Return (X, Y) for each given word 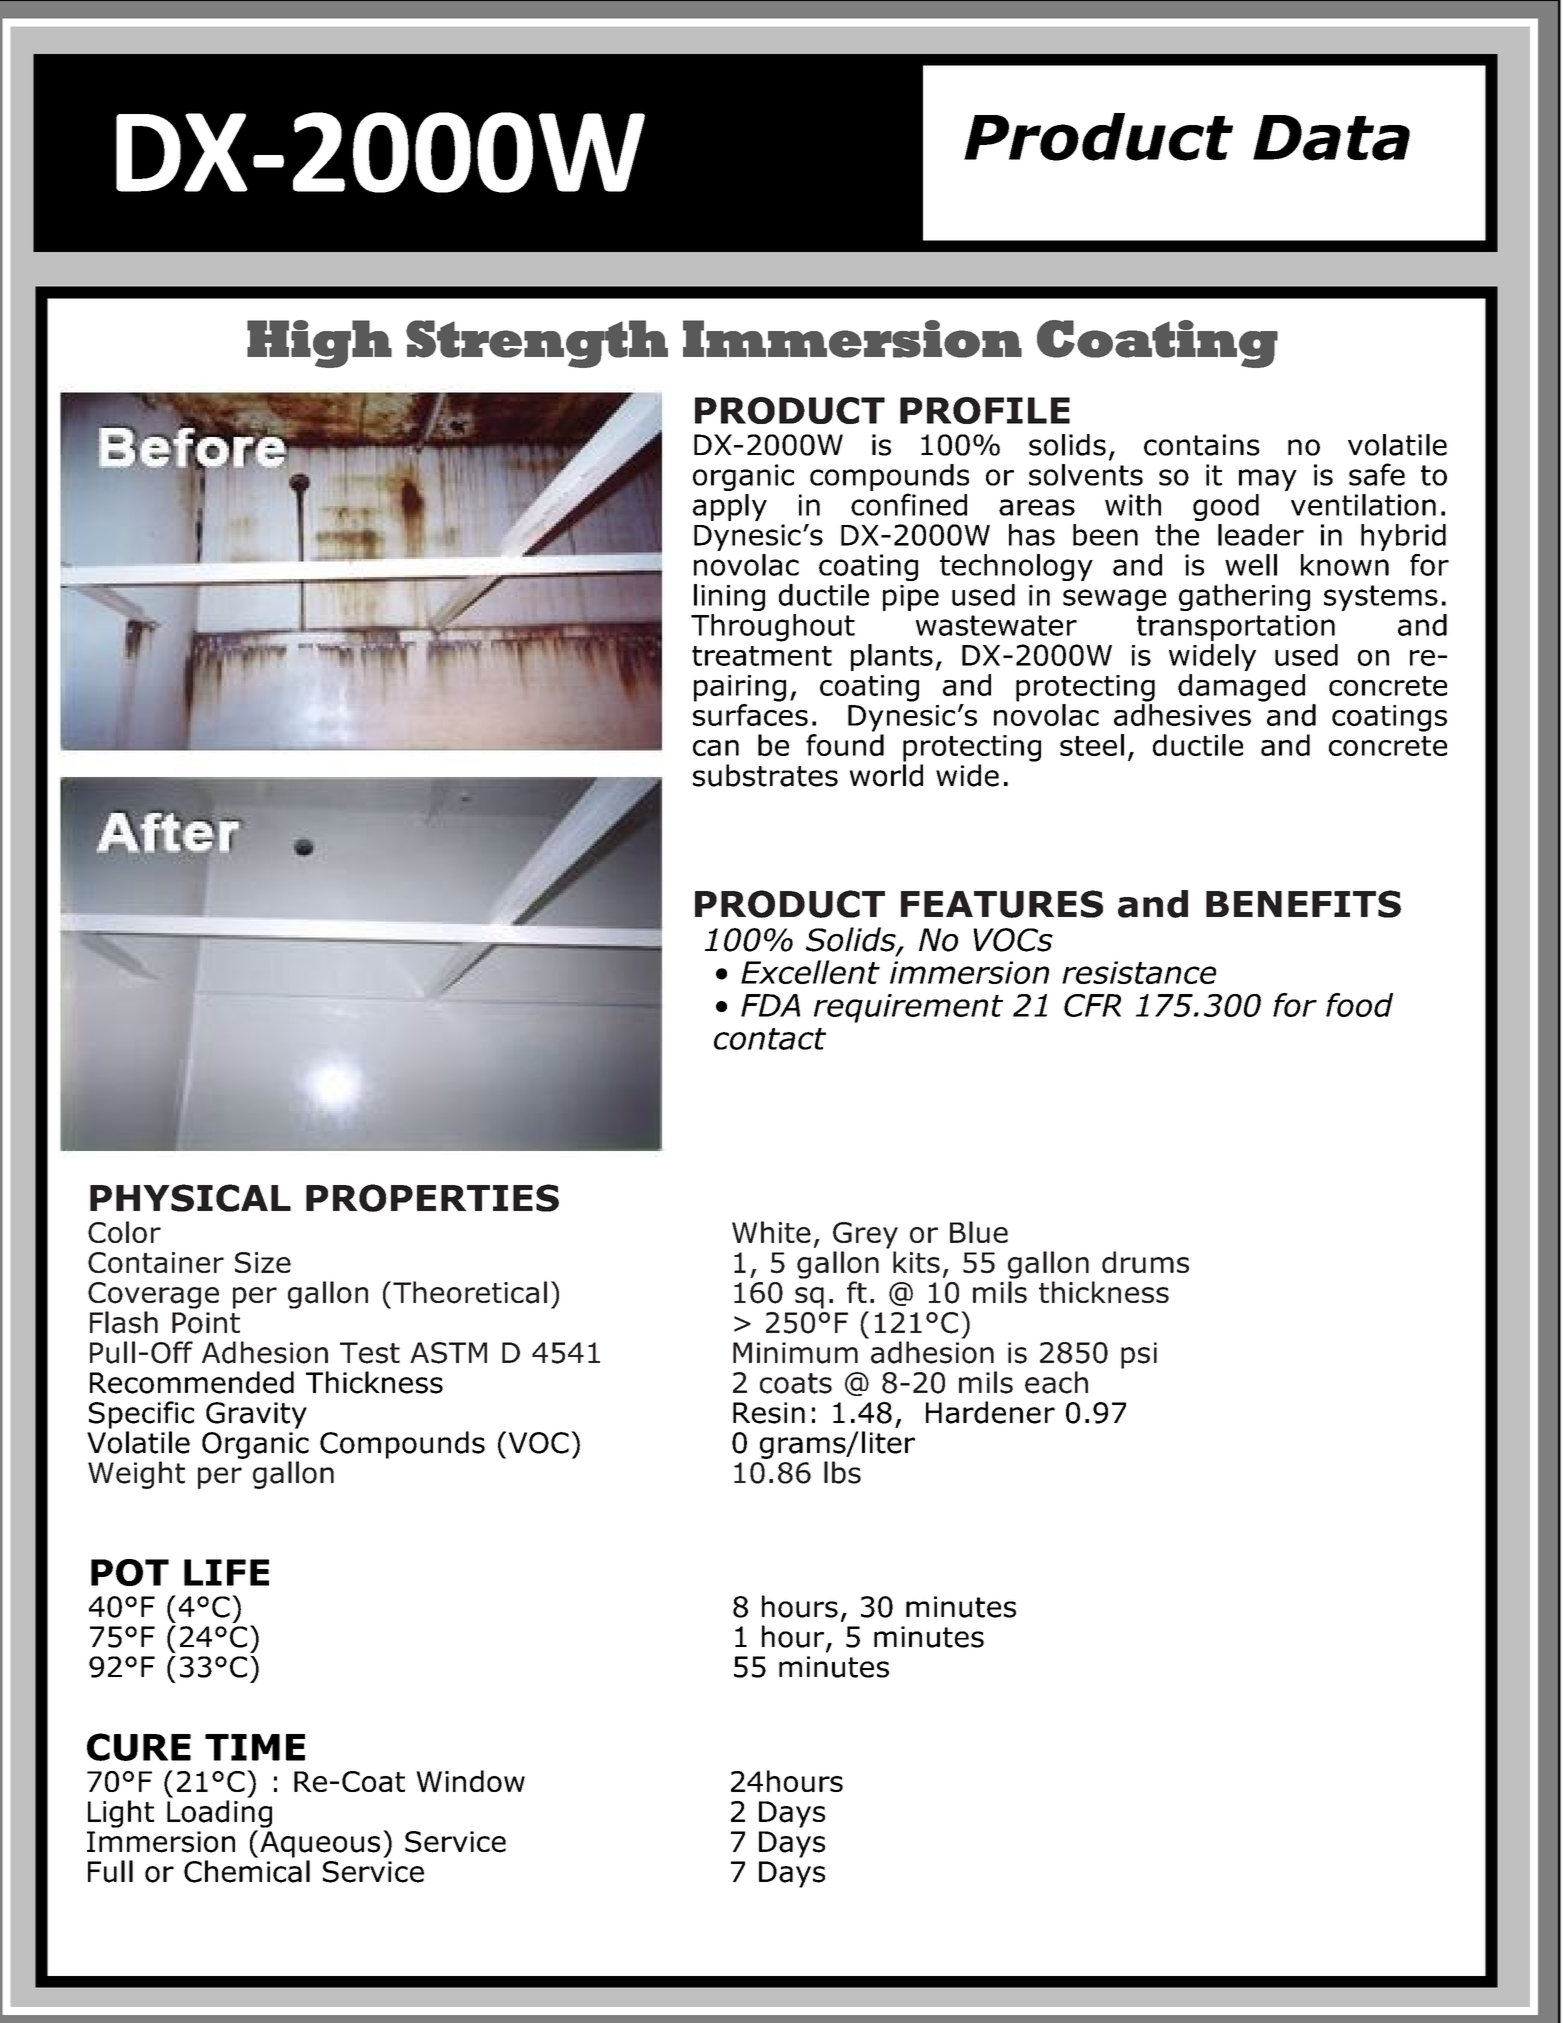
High (319, 344)
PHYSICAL (190, 1198)
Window (470, 1781)
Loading (219, 1814)
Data (1331, 138)
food (1359, 1005)
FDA (770, 1005)
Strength (537, 344)
